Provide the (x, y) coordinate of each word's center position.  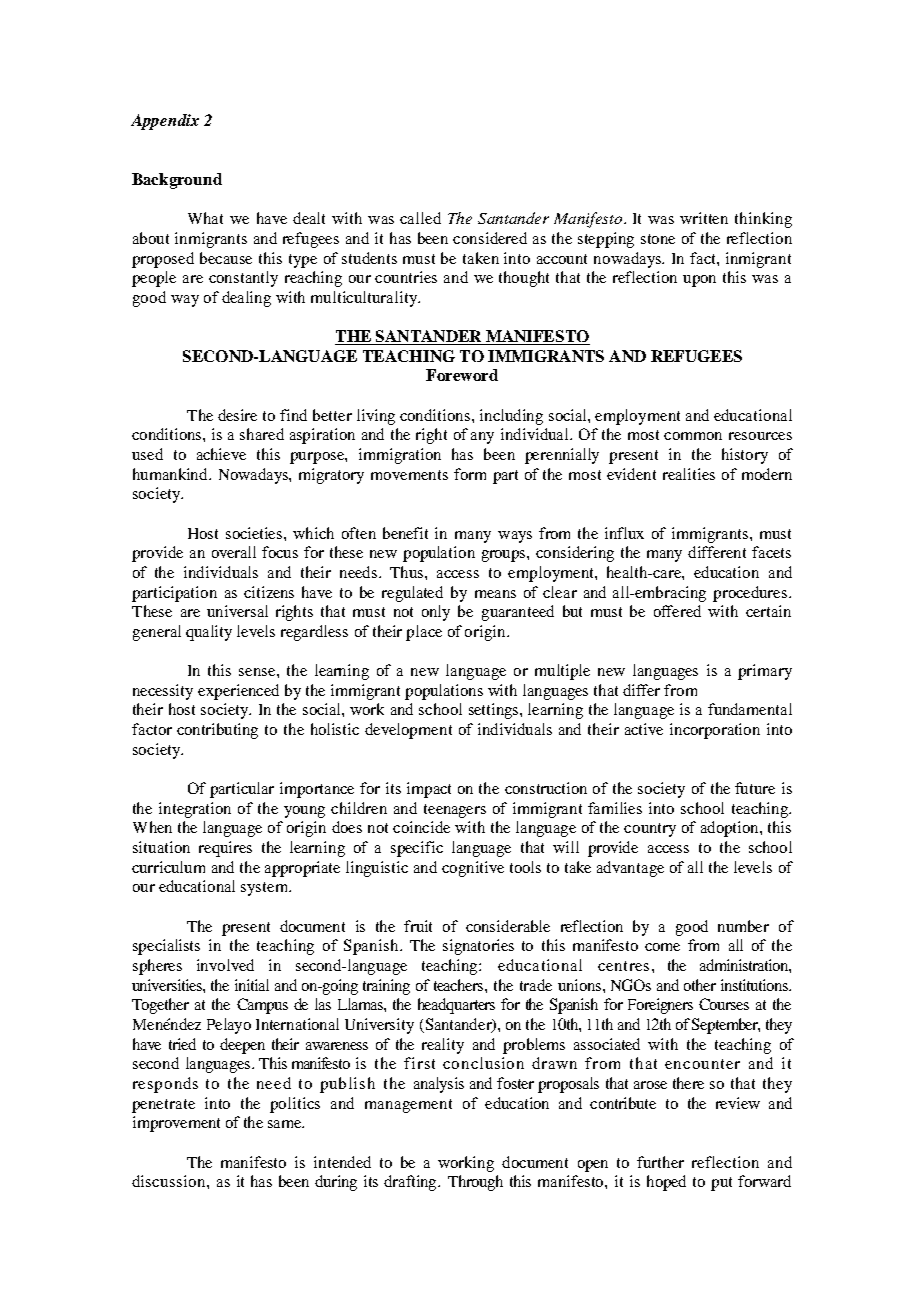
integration (195, 810)
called (420, 218)
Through (475, 1183)
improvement (176, 1124)
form (470, 474)
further (660, 1162)
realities (689, 474)
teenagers (455, 811)
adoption (731, 829)
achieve (221, 454)
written (704, 218)
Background (177, 181)
